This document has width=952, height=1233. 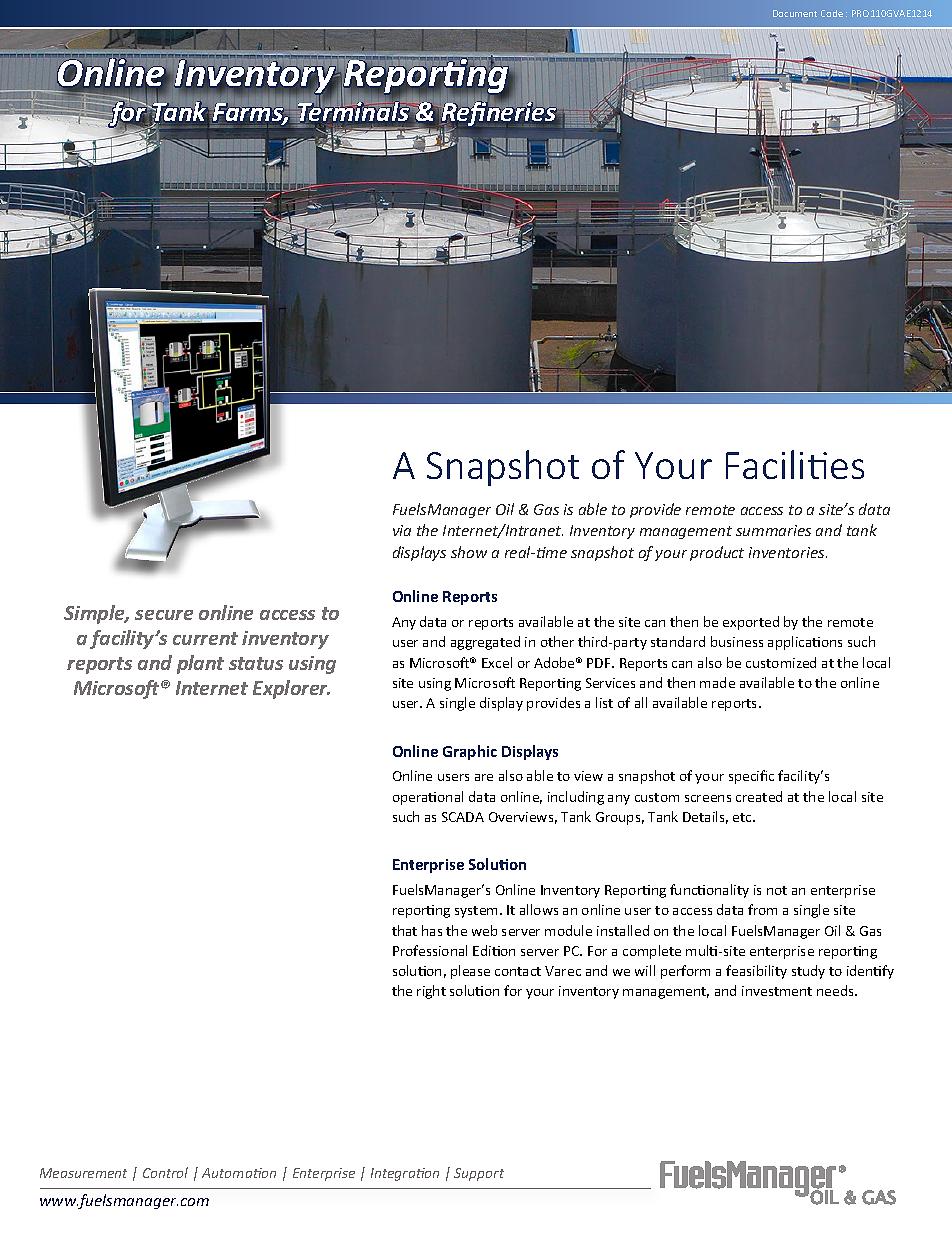 What do you see at coordinates (164, 615) in the document?
I see `secure` at bounding box center [164, 615].
